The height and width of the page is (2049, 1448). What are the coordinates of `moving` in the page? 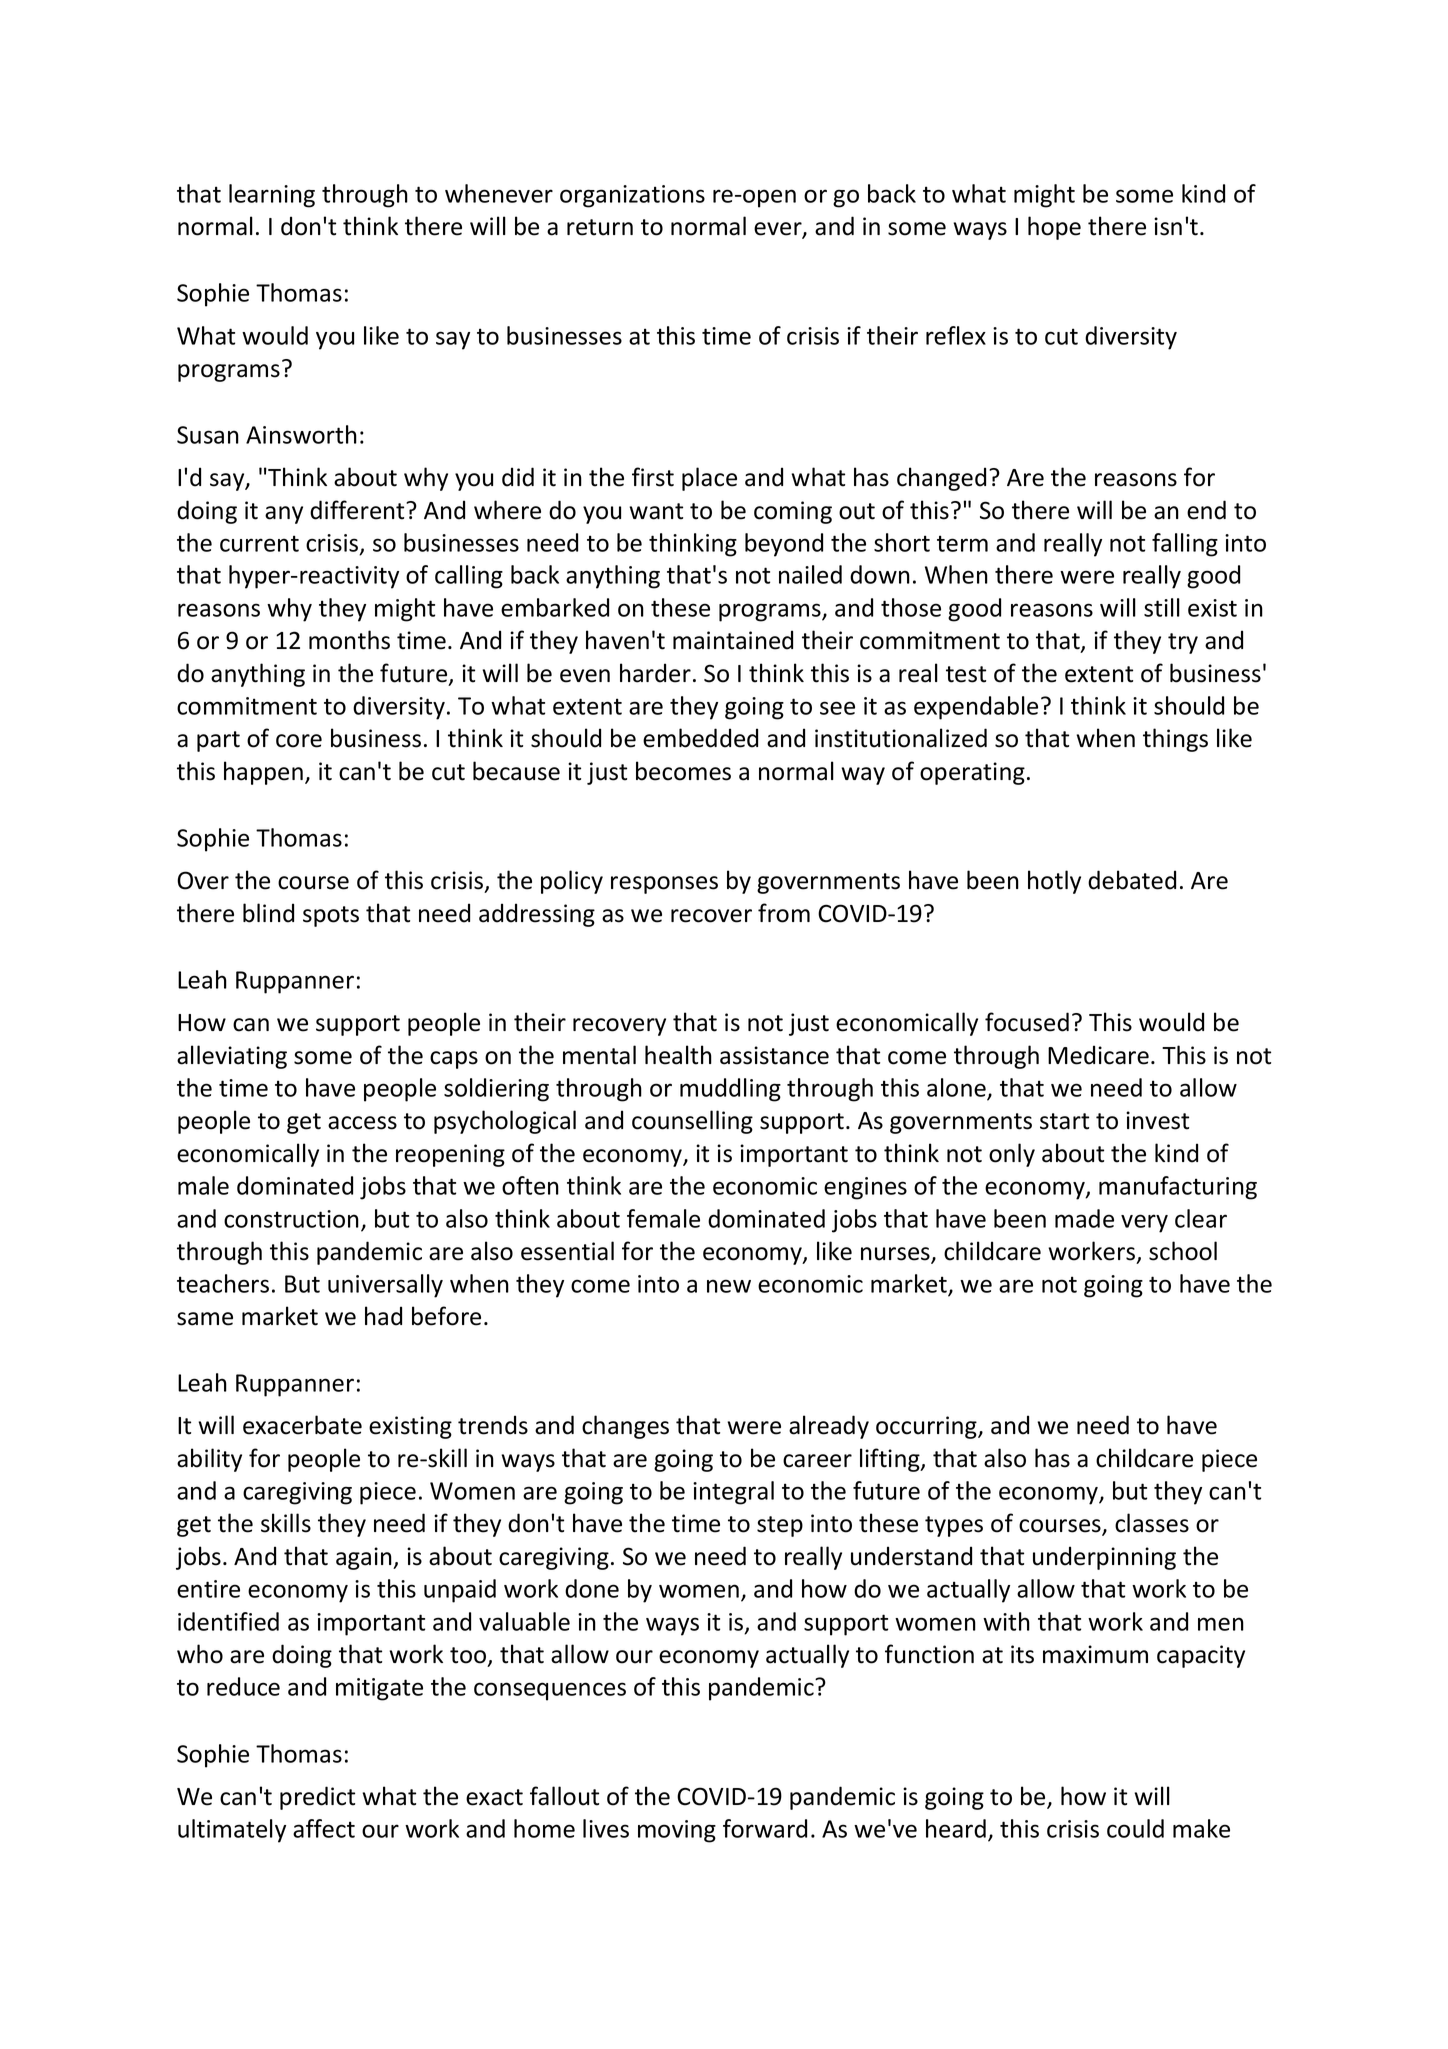 It's located at (677, 1831).
